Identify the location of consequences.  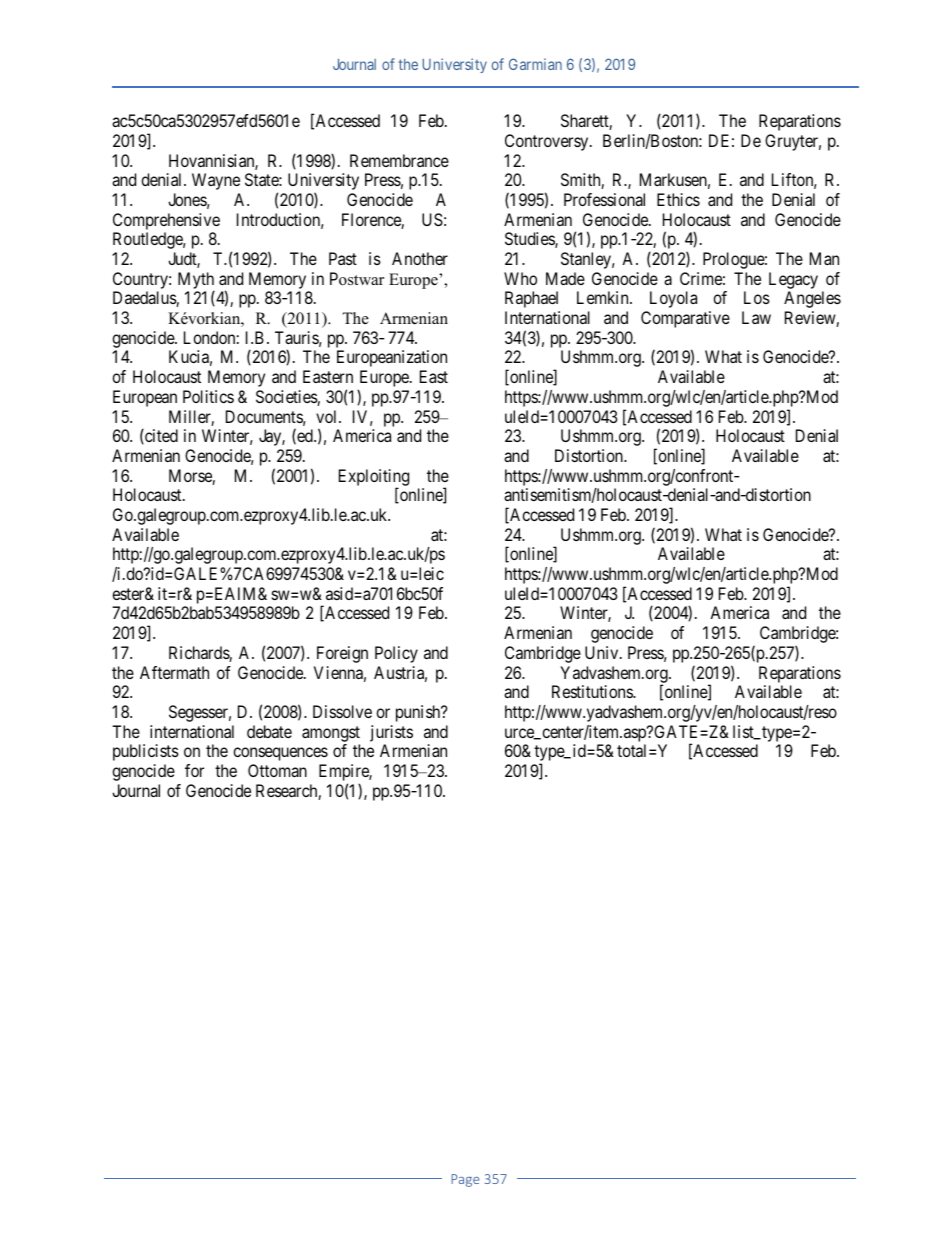
(280, 754).
